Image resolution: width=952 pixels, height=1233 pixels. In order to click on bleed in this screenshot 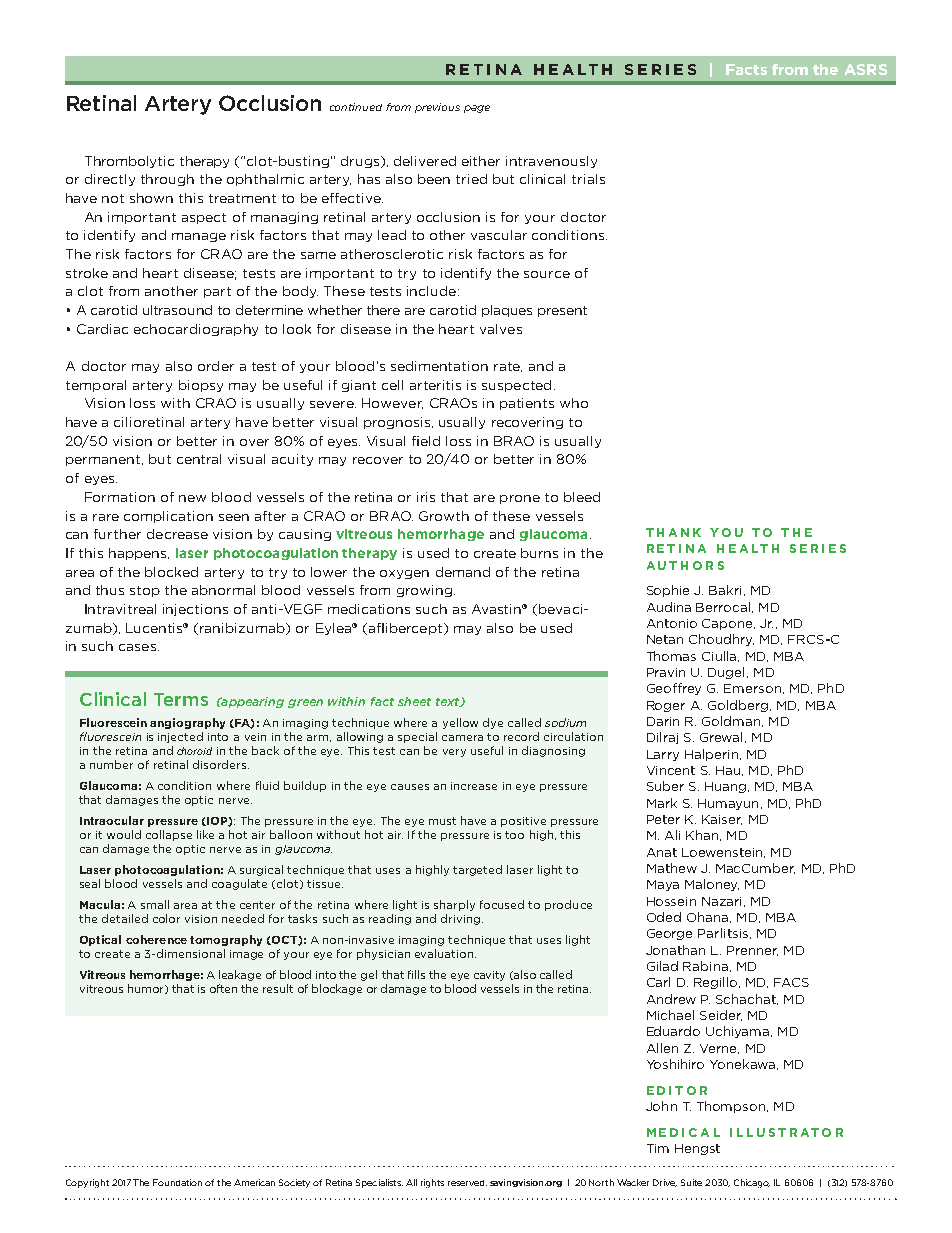, I will do `click(582, 497)`.
